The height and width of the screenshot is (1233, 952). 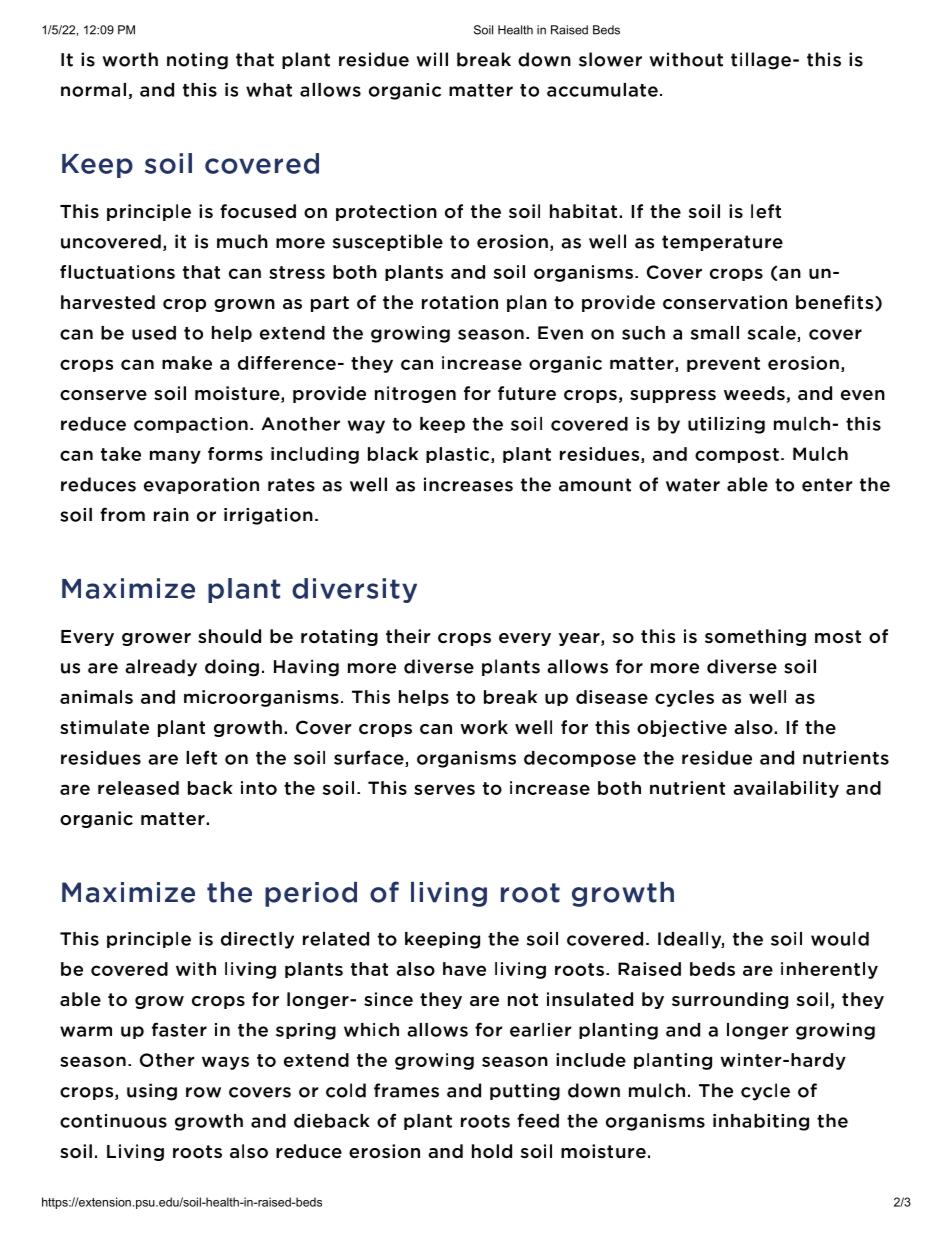 I want to click on rain, so click(x=171, y=515).
